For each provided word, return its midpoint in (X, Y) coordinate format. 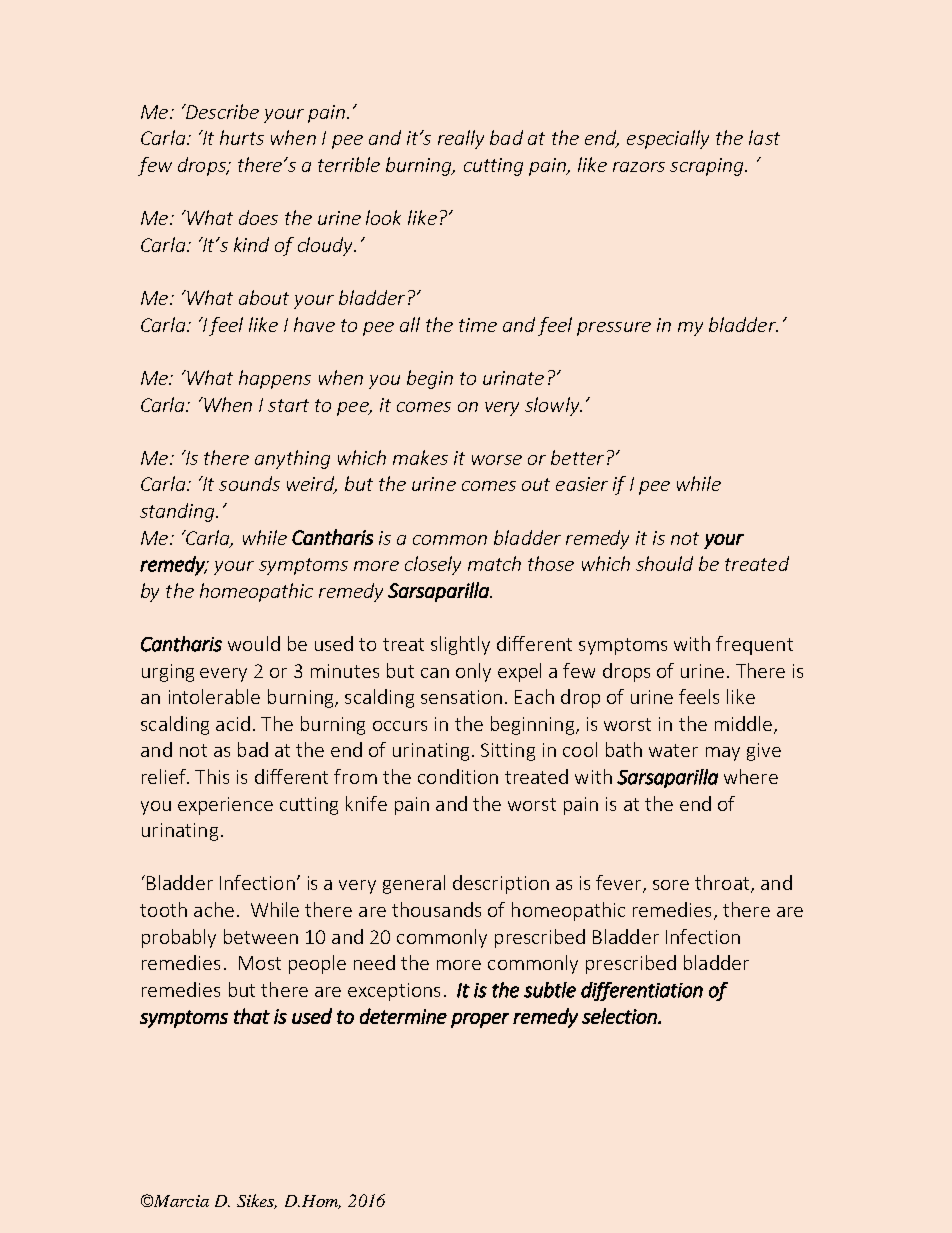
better (577, 457)
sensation (461, 697)
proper (480, 1020)
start (288, 405)
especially (668, 139)
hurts (242, 137)
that (252, 1016)
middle (743, 723)
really (461, 139)
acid (233, 723)
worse (497, 460)
